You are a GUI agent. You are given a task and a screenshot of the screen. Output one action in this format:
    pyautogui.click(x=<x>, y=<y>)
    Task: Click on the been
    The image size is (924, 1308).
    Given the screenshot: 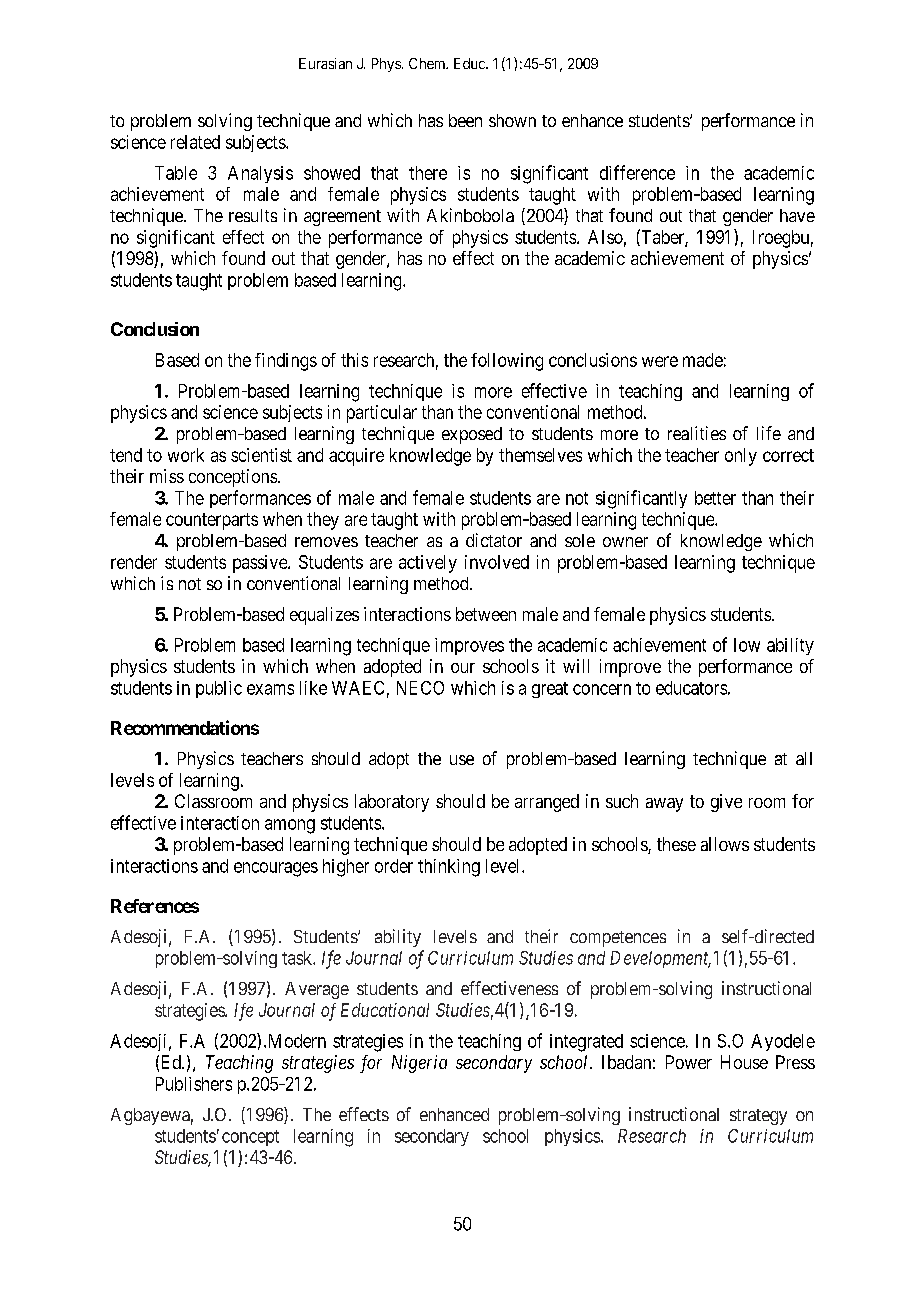 What is the action you would take?
    pyautogui.click(x=465, y=120)
